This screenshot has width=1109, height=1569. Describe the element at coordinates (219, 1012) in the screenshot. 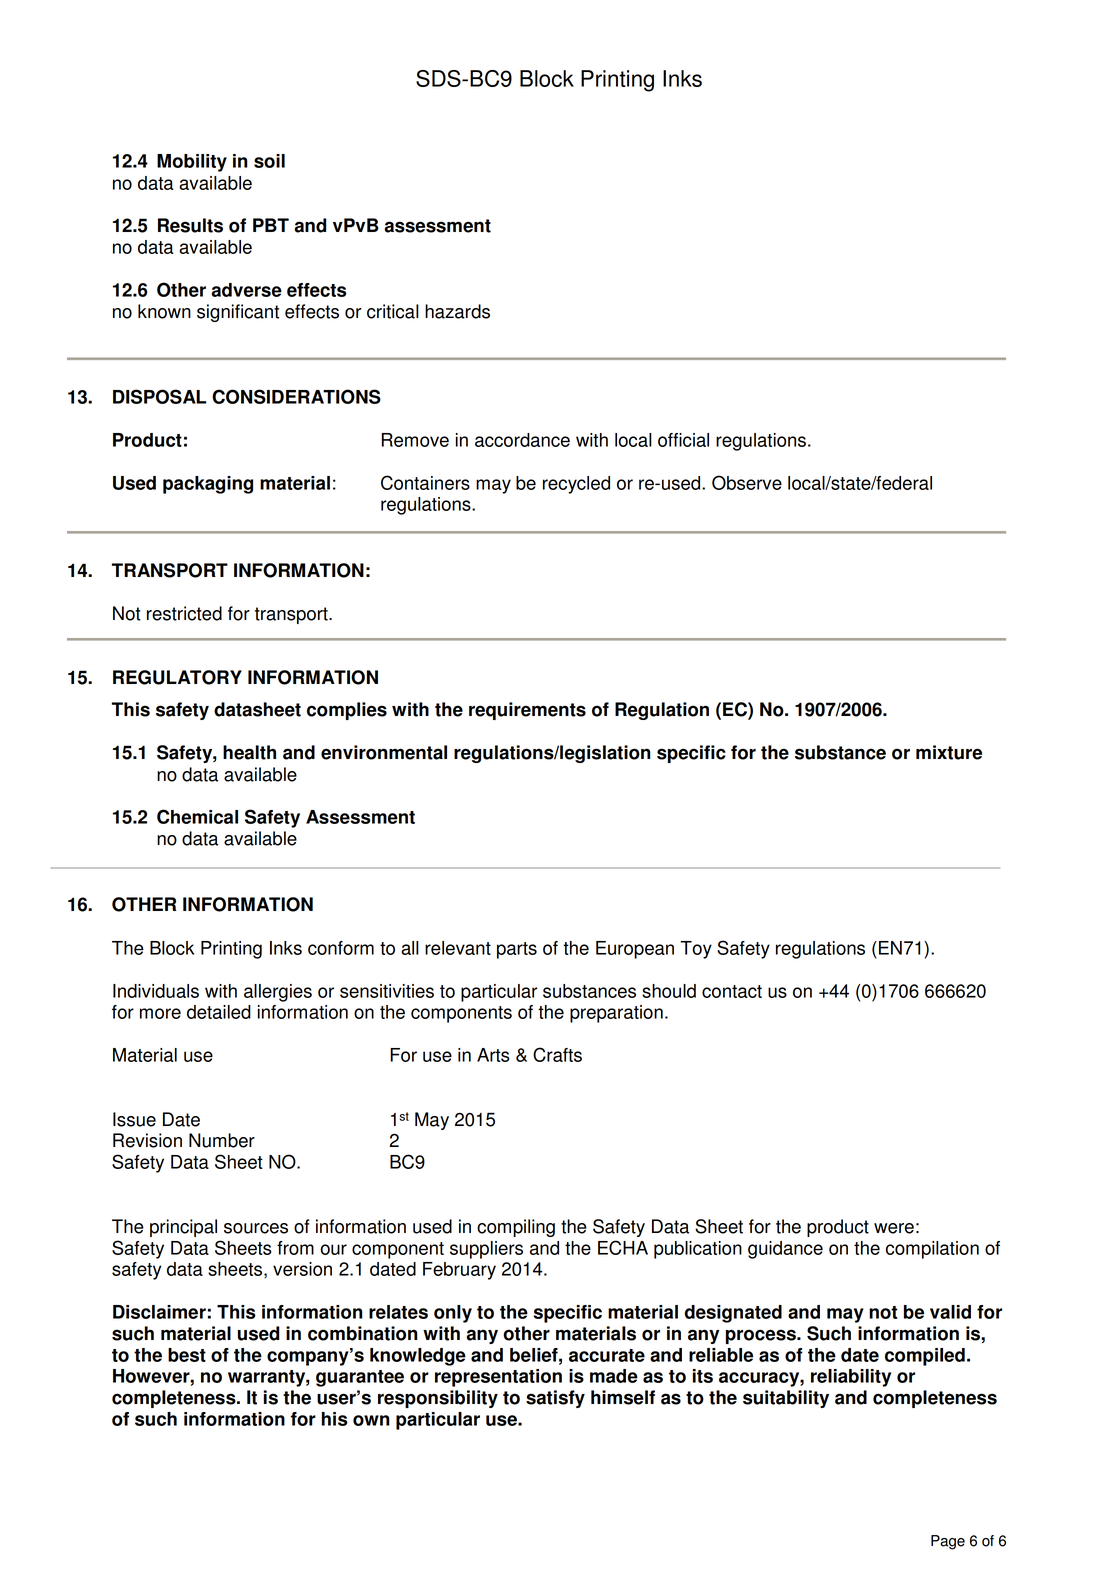

I see `detailed` at that location.
